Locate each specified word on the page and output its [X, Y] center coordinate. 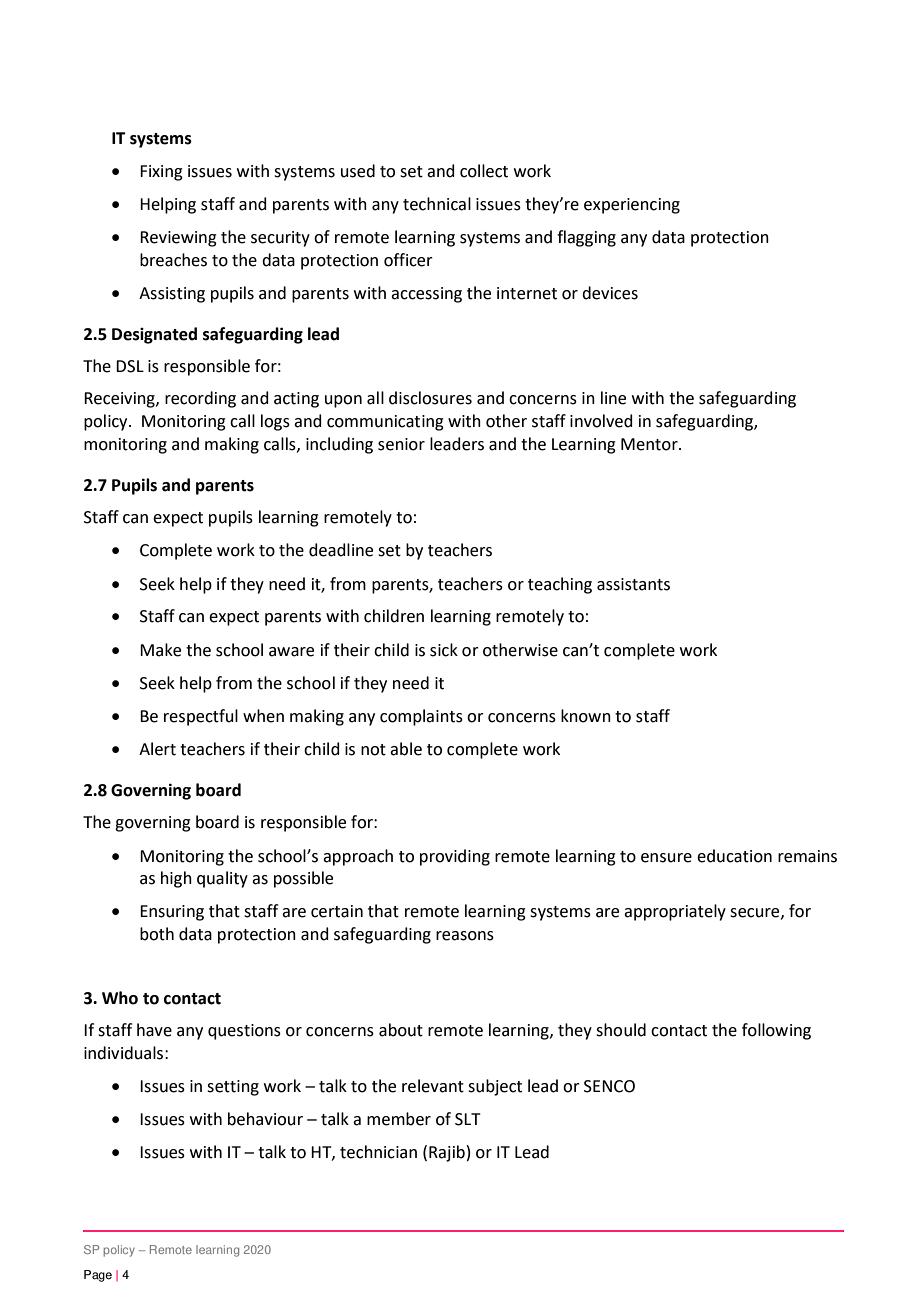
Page [98, 1276]
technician [378, 1152]
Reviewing [178, 239]
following [776, 1031]
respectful [201, 717]
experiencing [632, 206]
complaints [421, 717]
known [586, 716]
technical [437, 204]
